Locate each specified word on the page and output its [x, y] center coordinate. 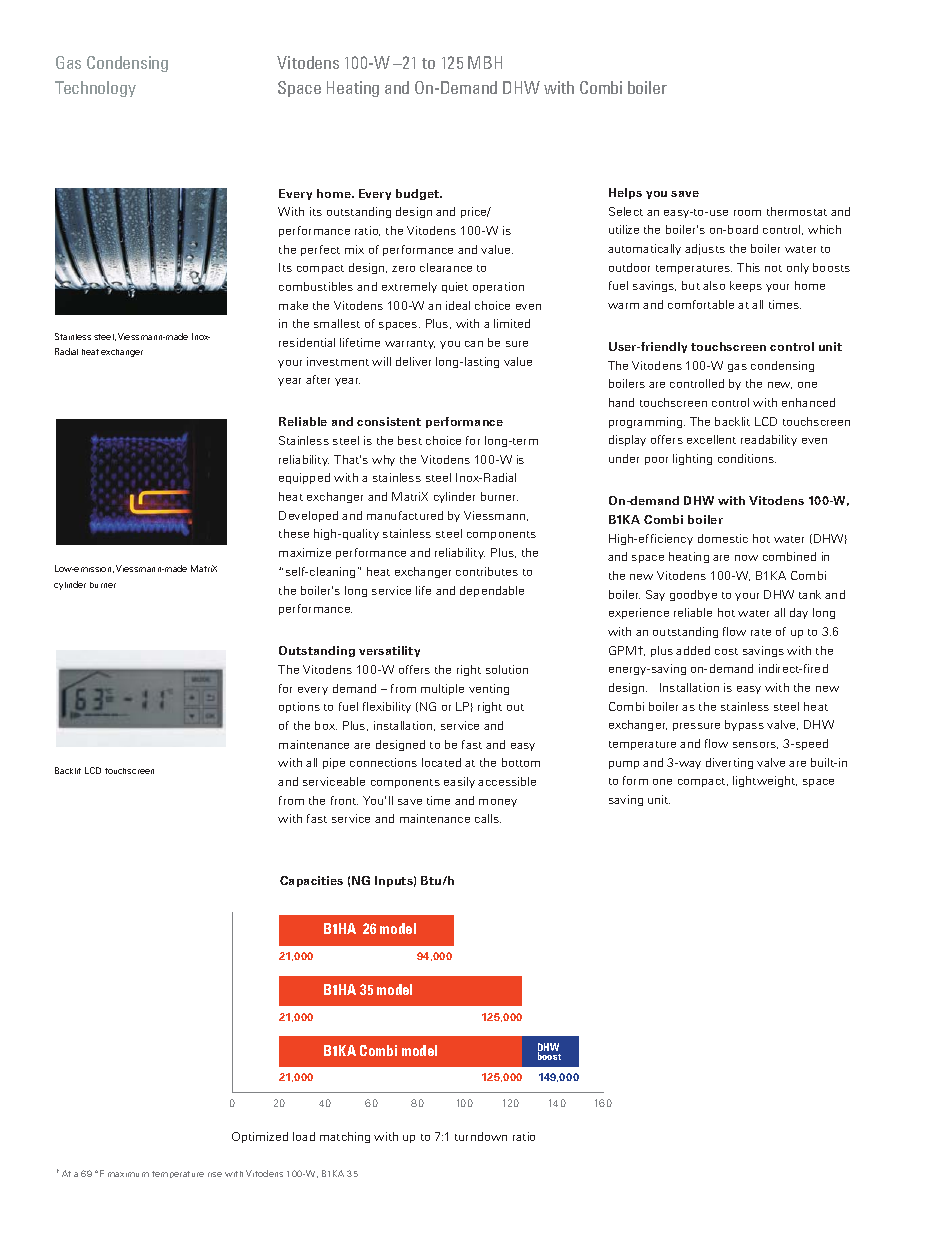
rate [761, 632]
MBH [485, 62]
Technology [95, 89]
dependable [492, 591]
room [747, 213]
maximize [305, 552]
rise [215, 1174]
